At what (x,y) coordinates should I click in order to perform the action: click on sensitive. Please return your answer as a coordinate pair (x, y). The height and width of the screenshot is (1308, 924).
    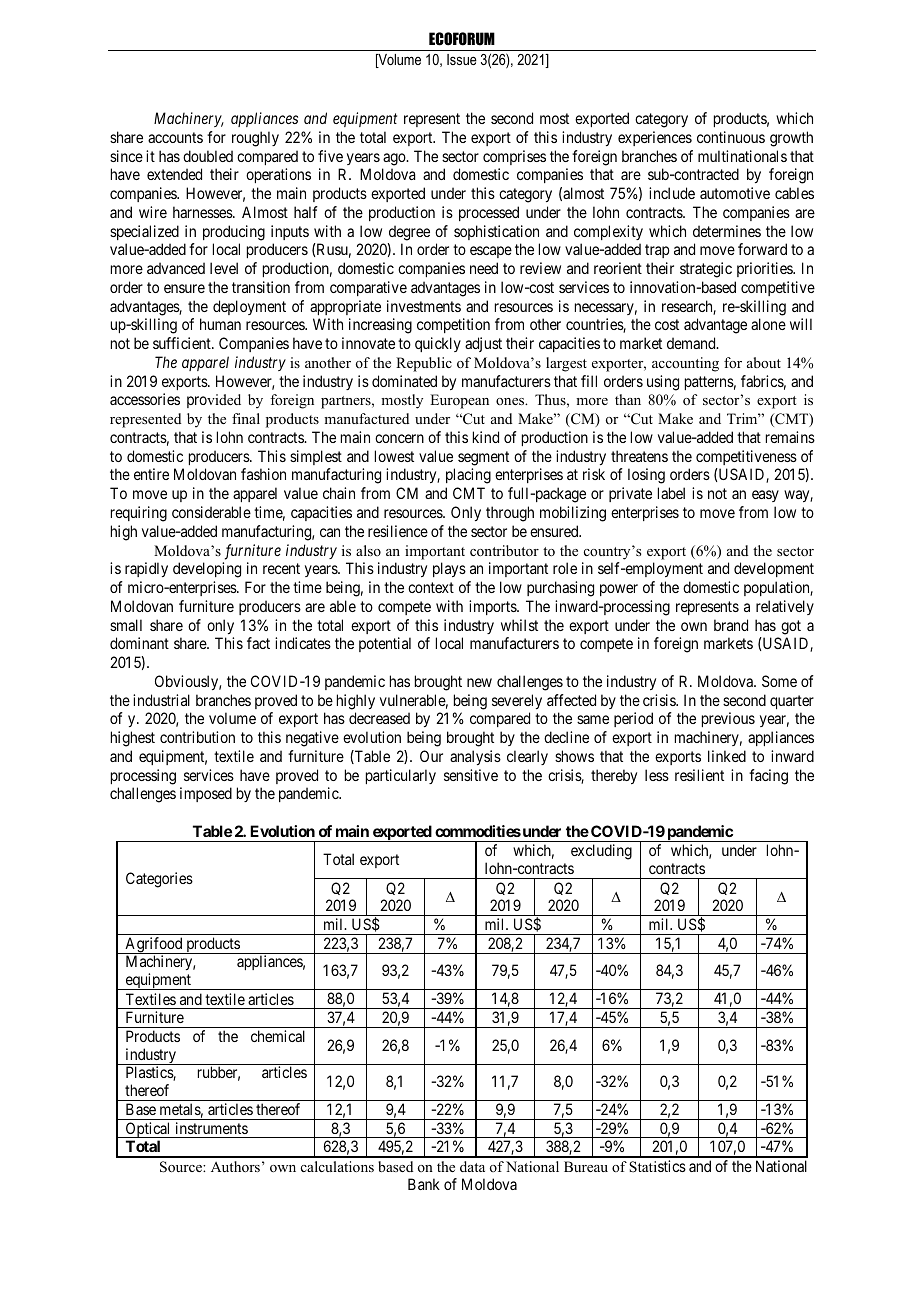
    Looking at the image, I should click on (471, 775).
